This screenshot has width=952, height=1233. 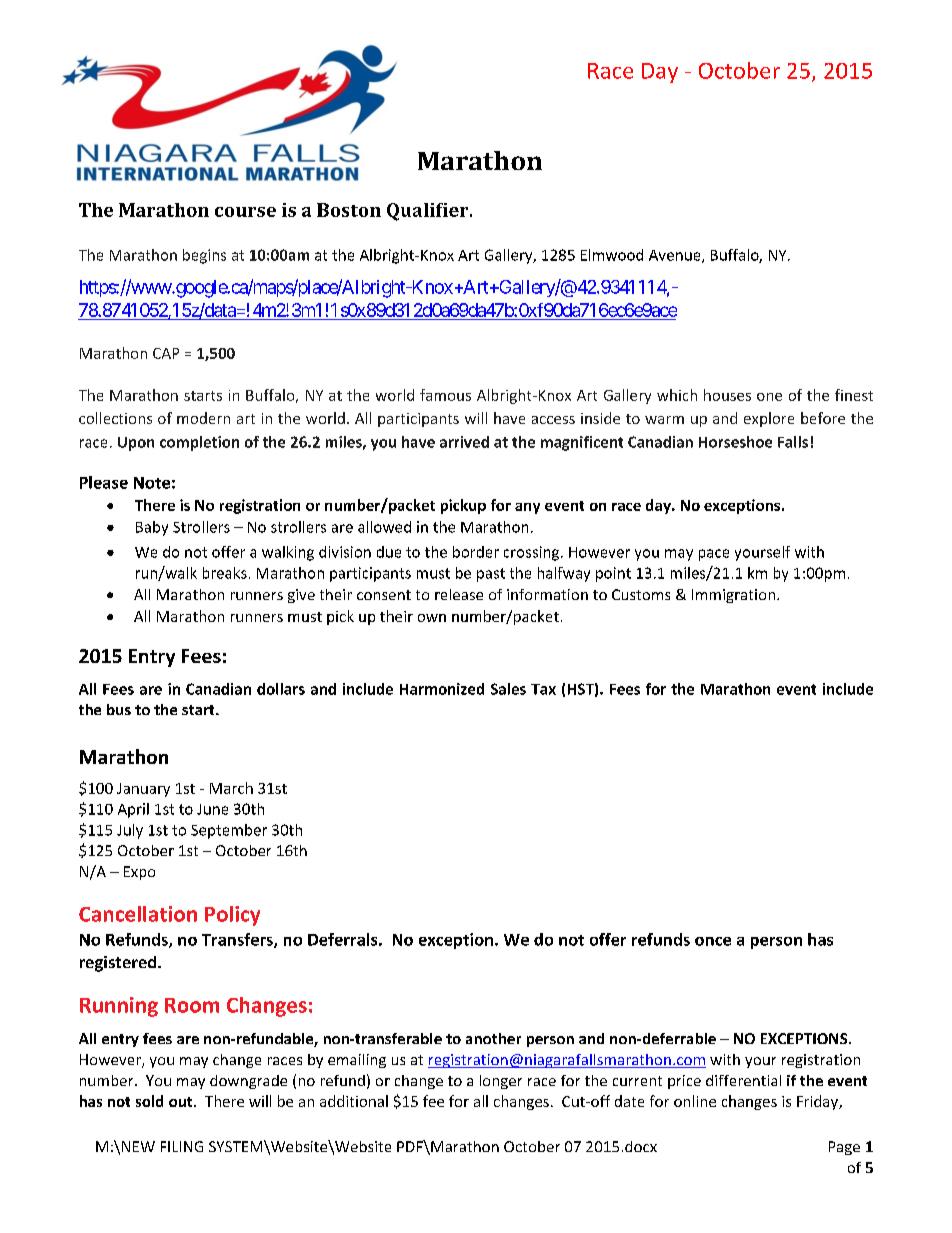 I want to click on Sales, so click(x=508, y=689).
